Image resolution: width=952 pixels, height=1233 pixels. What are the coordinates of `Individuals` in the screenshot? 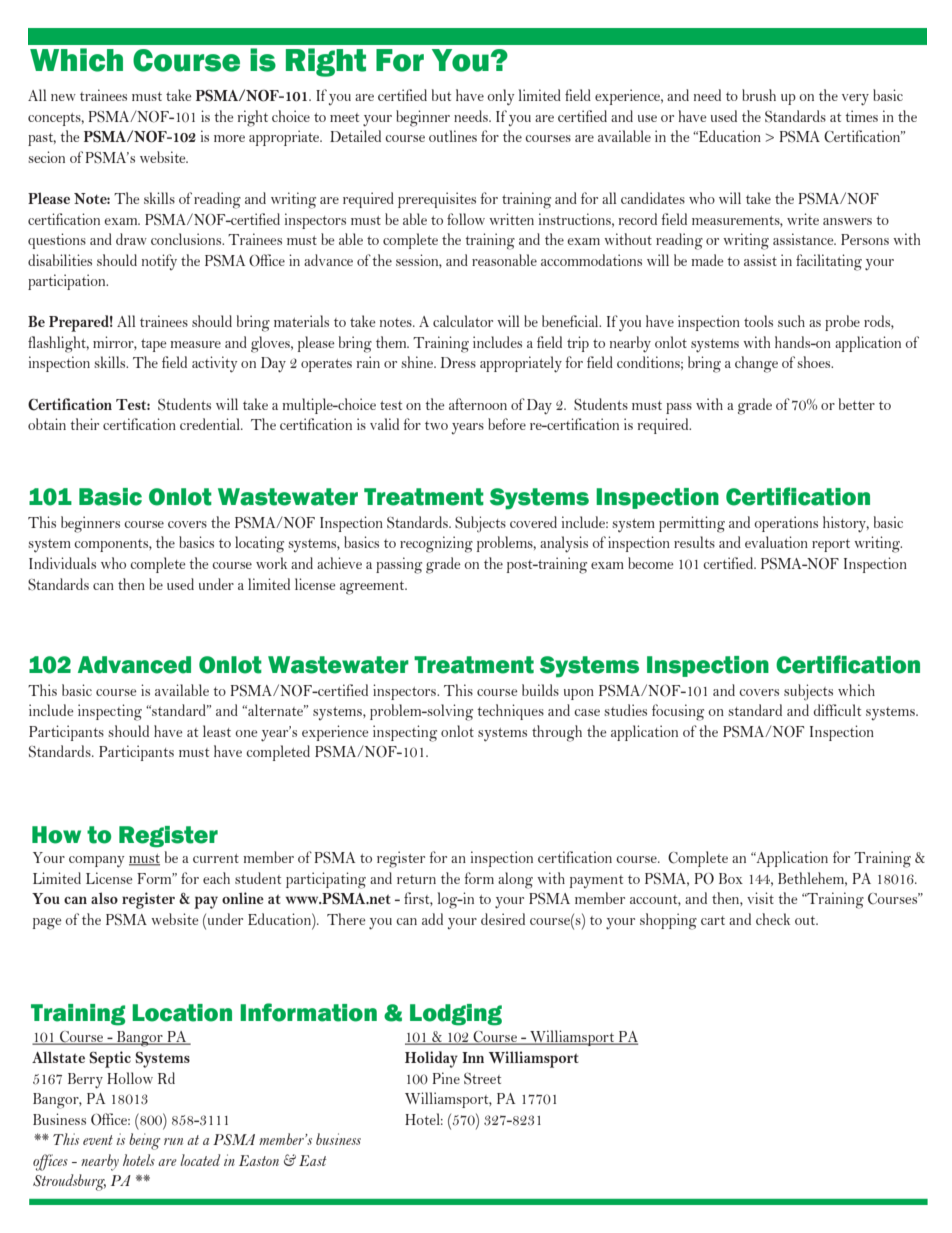 It's located at (62, 563).
